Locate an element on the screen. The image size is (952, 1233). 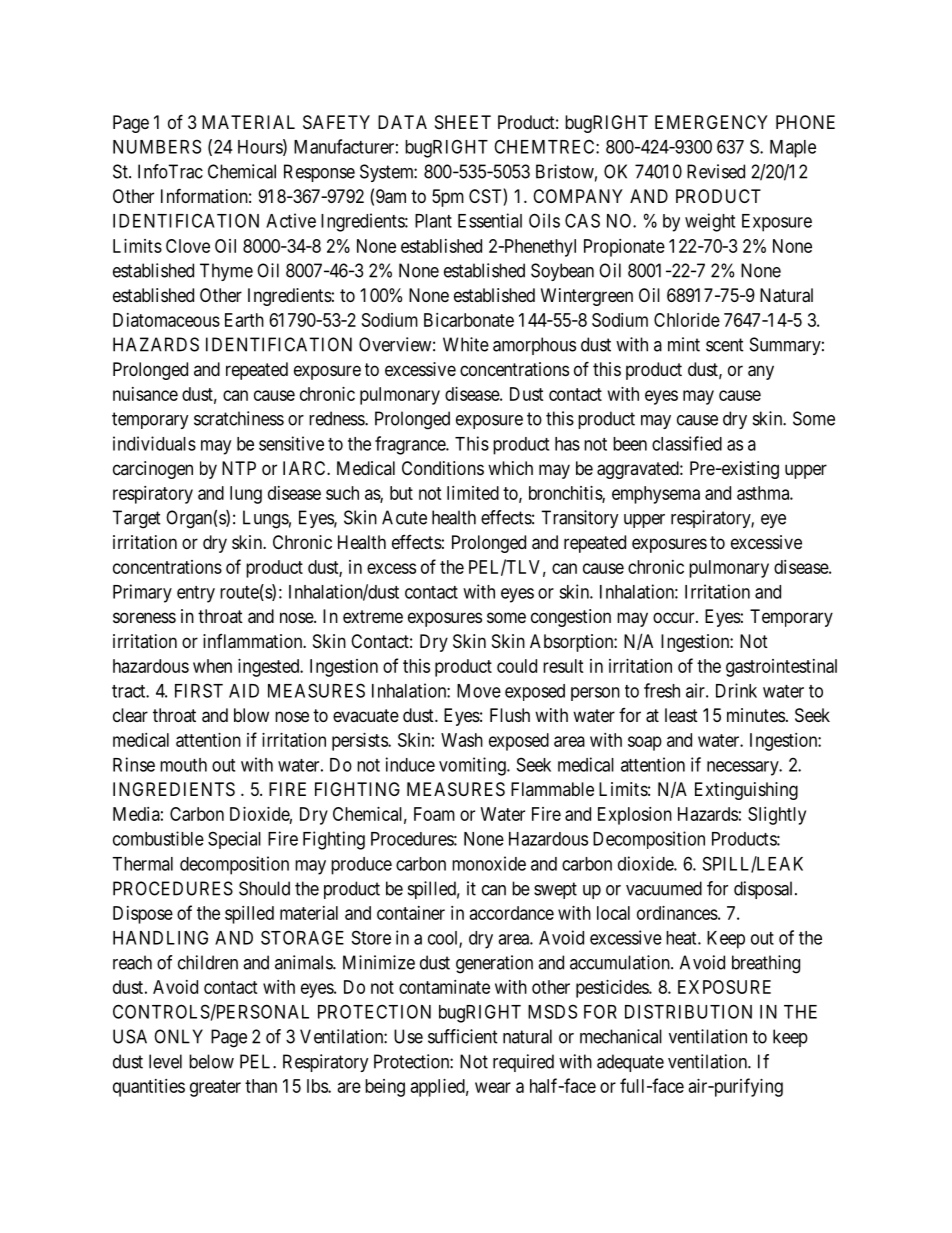
entry is located at coordinates (196, 594).
